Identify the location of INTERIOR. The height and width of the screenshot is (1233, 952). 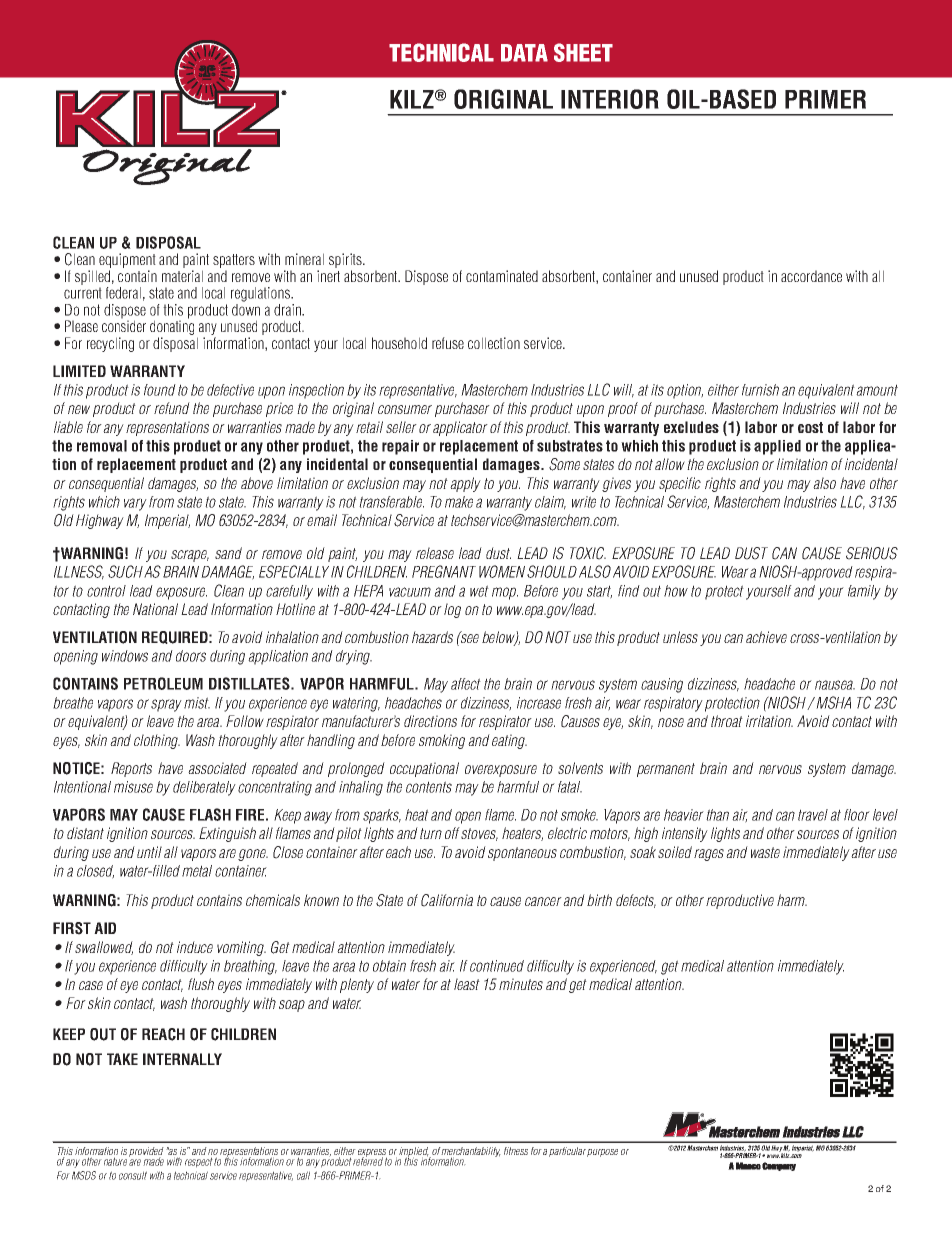
(610, 99).
